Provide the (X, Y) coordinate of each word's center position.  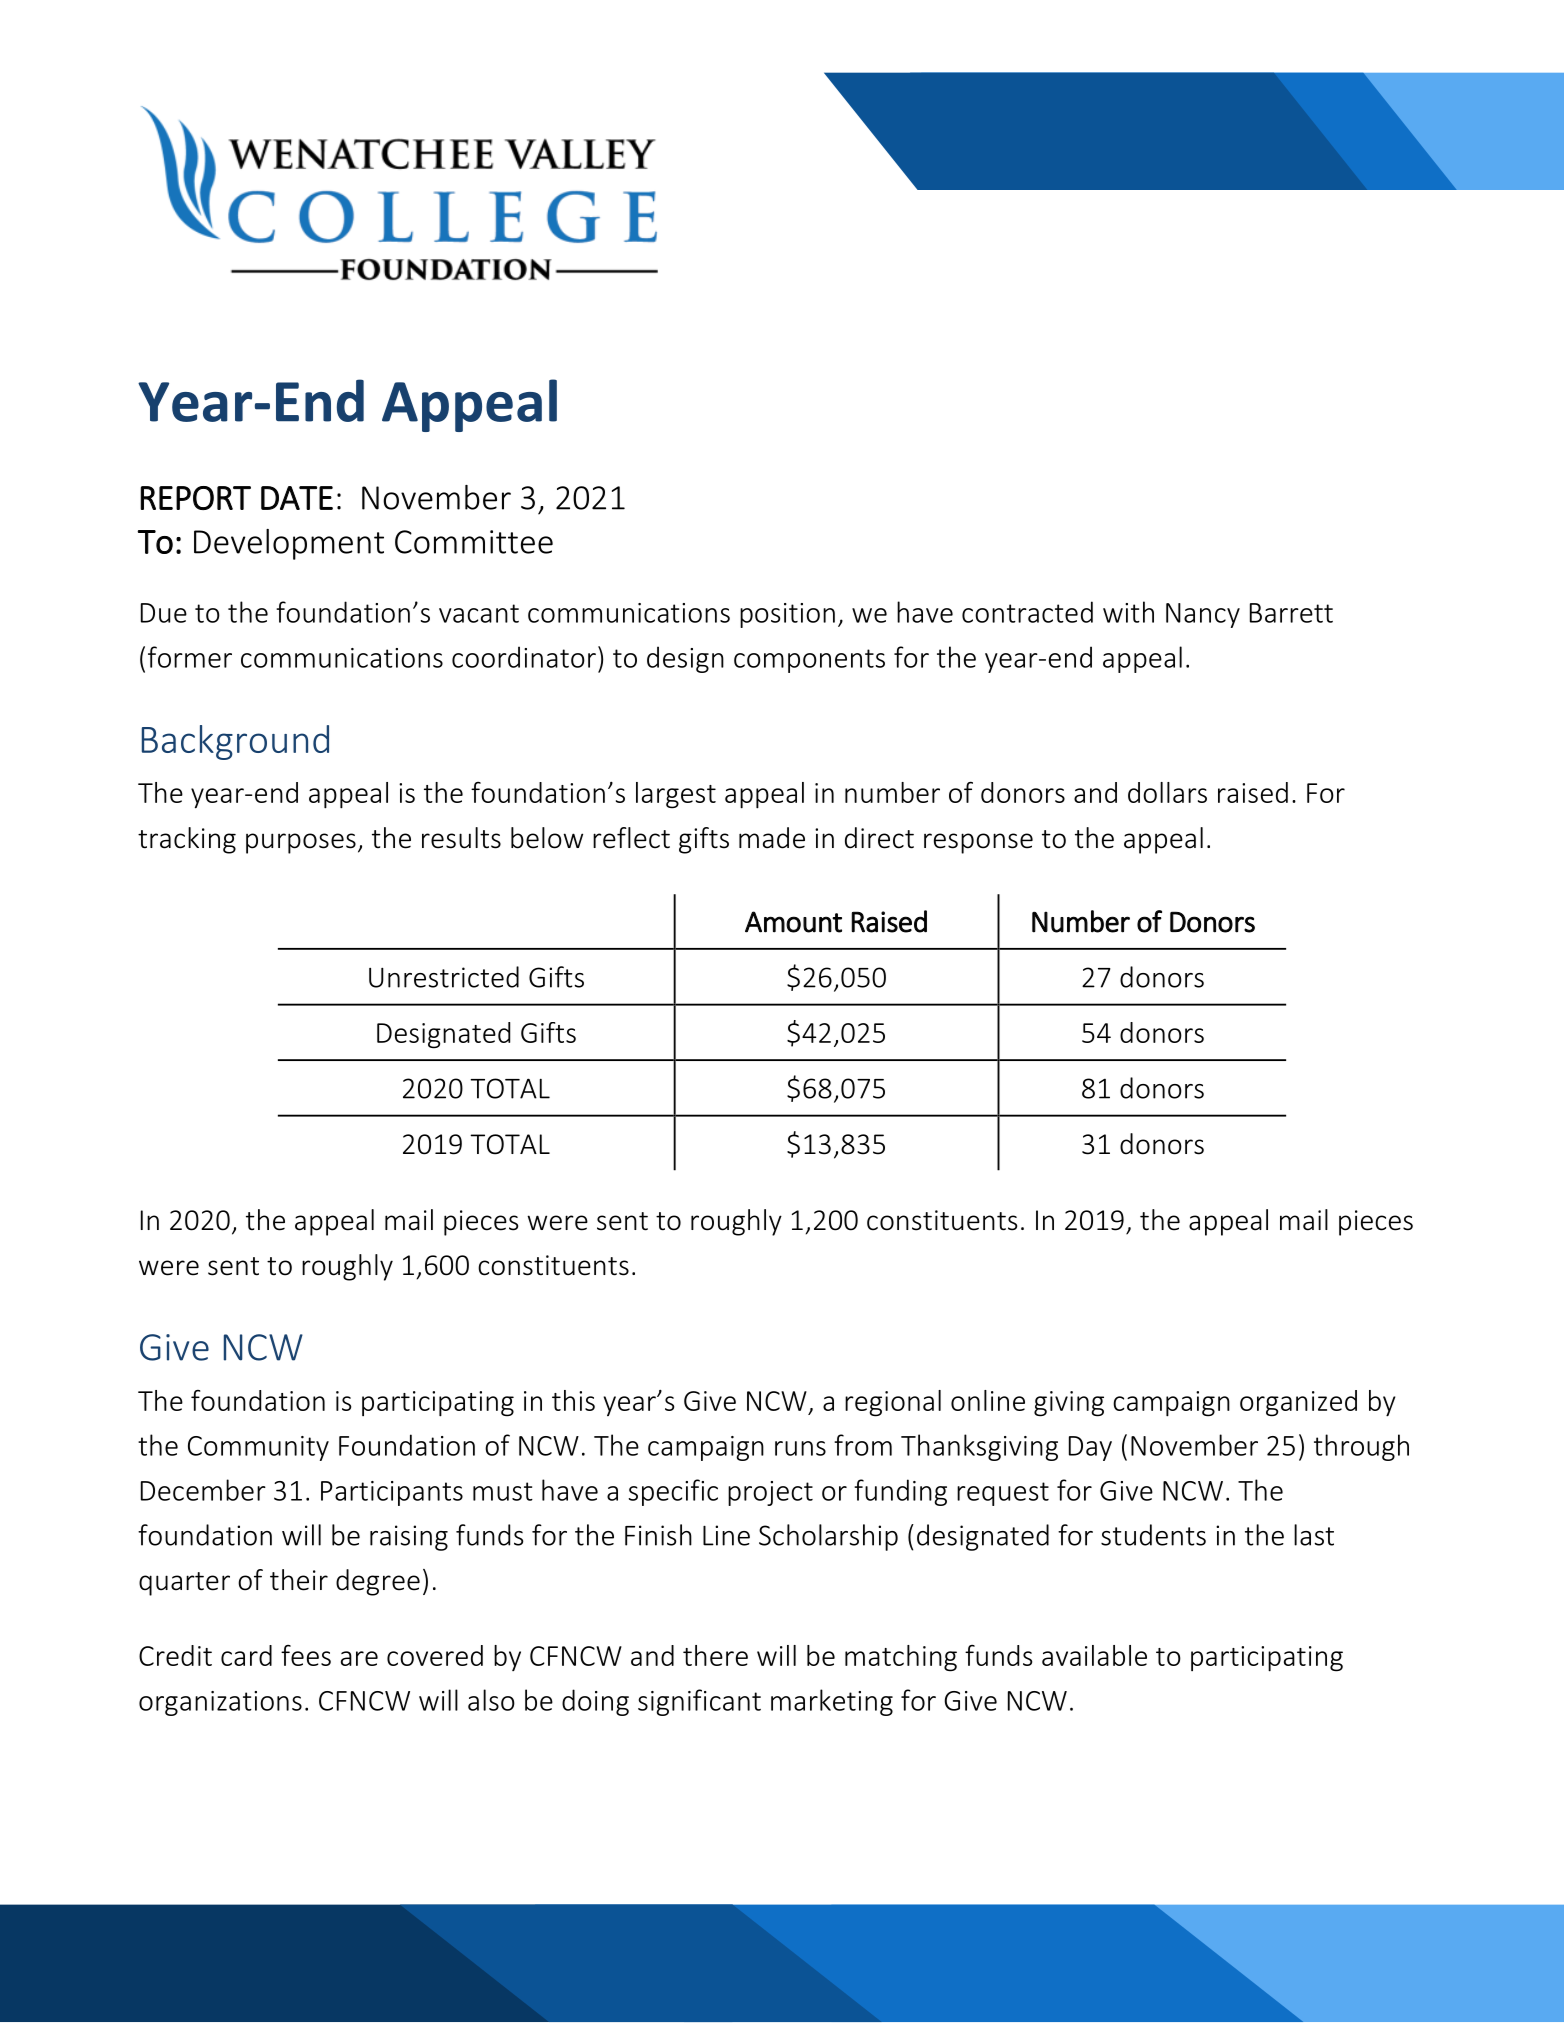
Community (258, 1448)
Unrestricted (444, 977)
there (715, 1655)
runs (800, 1448)
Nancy (1203, 615)
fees (306, 1655)
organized (1298, 1403)
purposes (301, 843)
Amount (793, 922)
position (787, 615)
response (978, 843)
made (772, 838)
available (1094, 1655)
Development (289, 544)
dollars (1167, 792)
